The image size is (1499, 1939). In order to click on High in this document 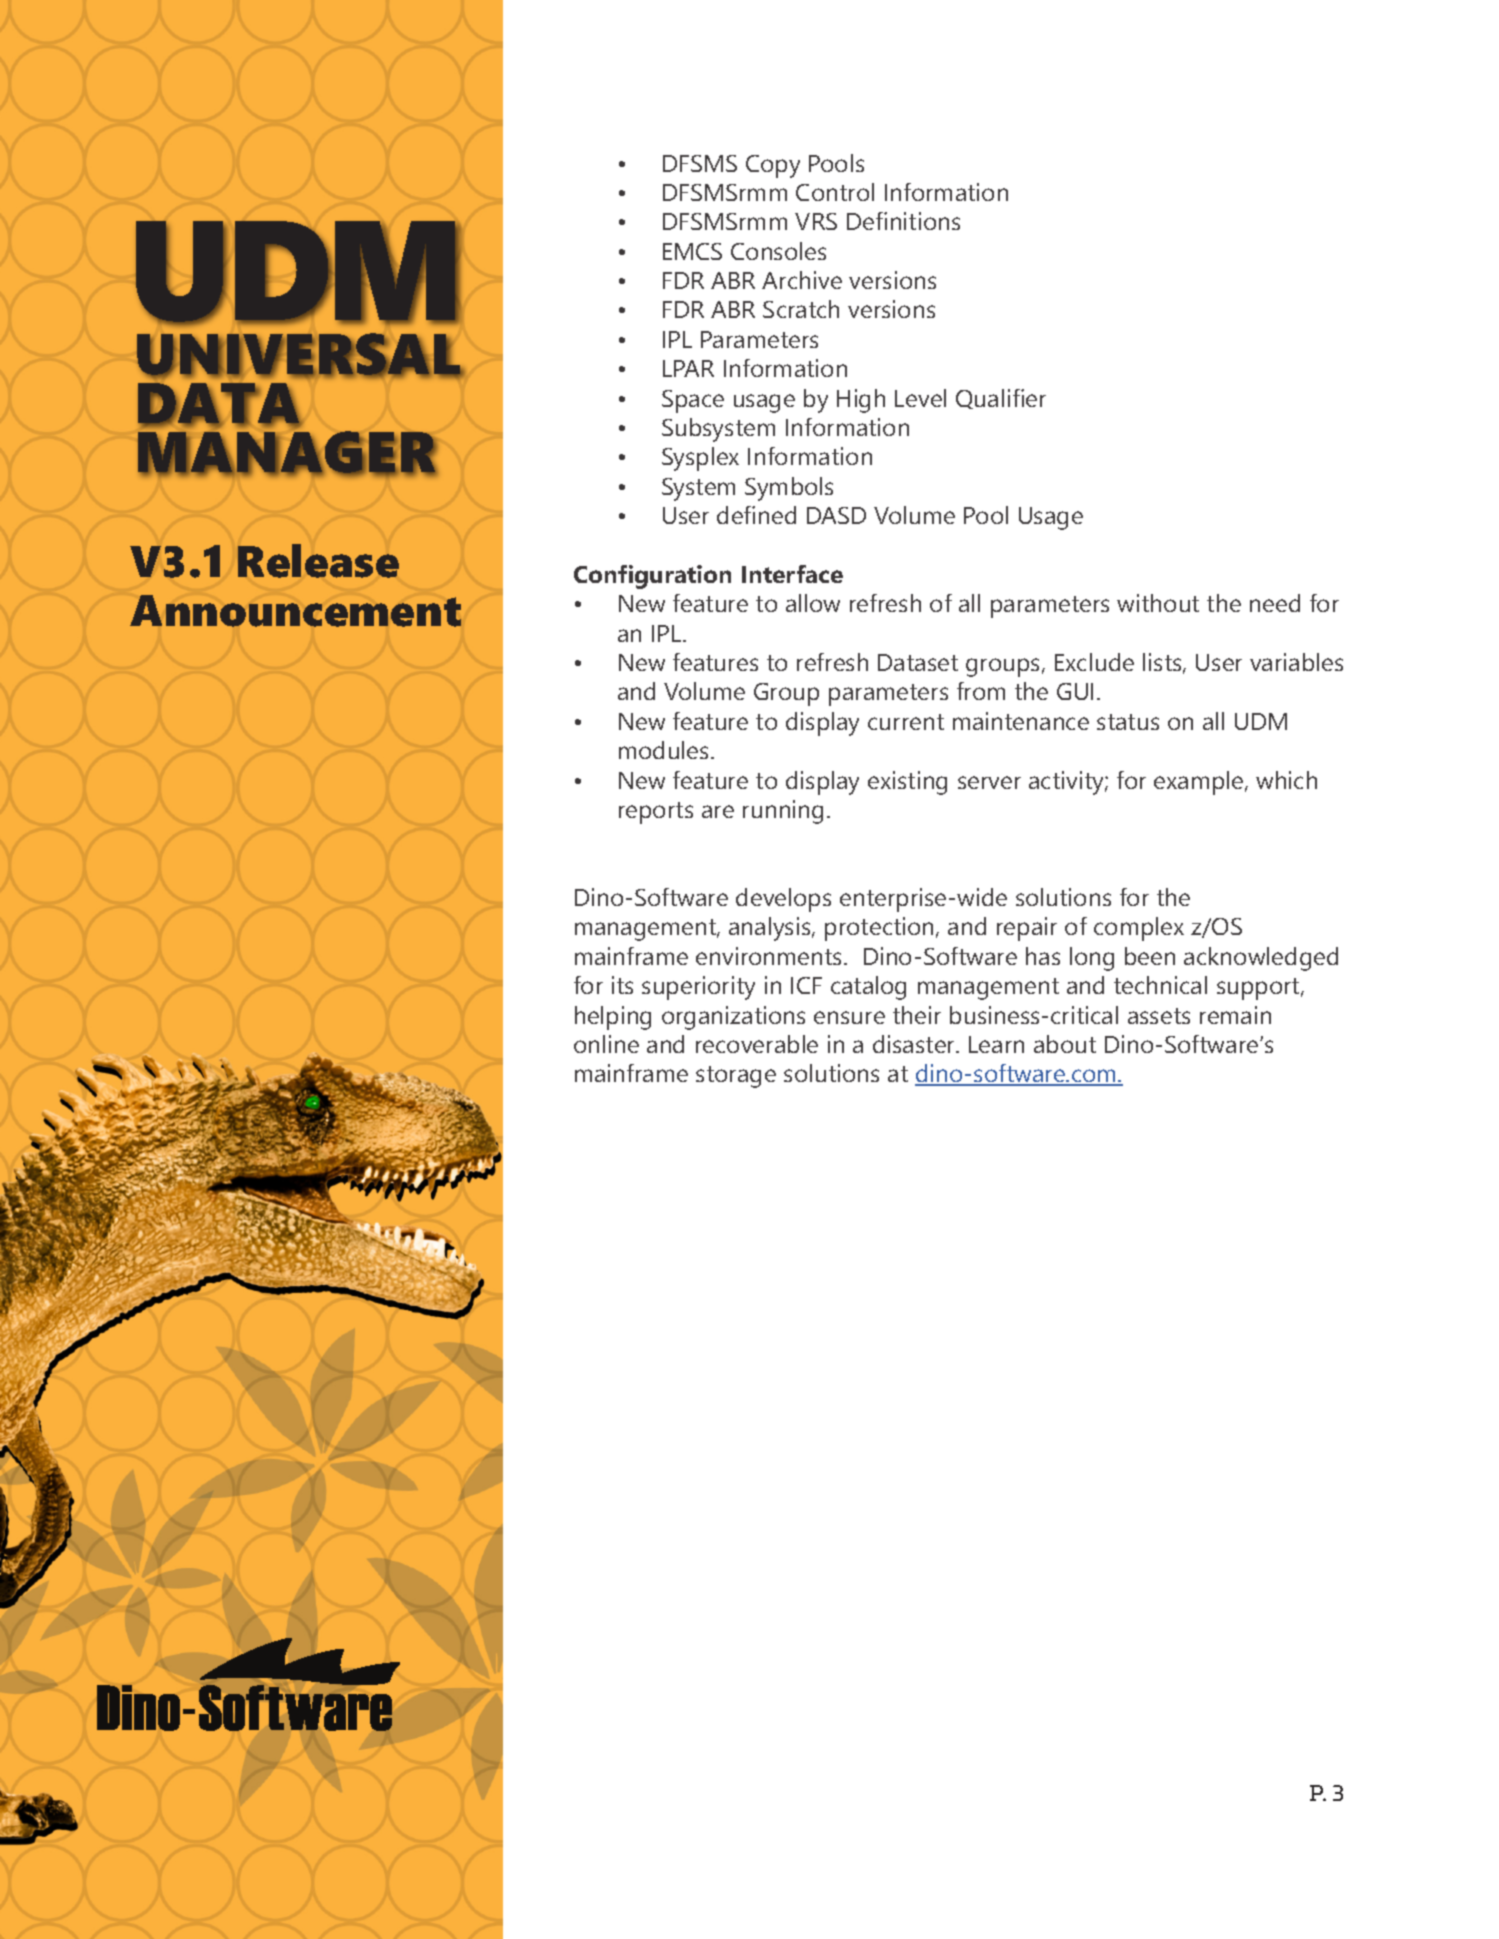, I will do `click(861, 401)`.
